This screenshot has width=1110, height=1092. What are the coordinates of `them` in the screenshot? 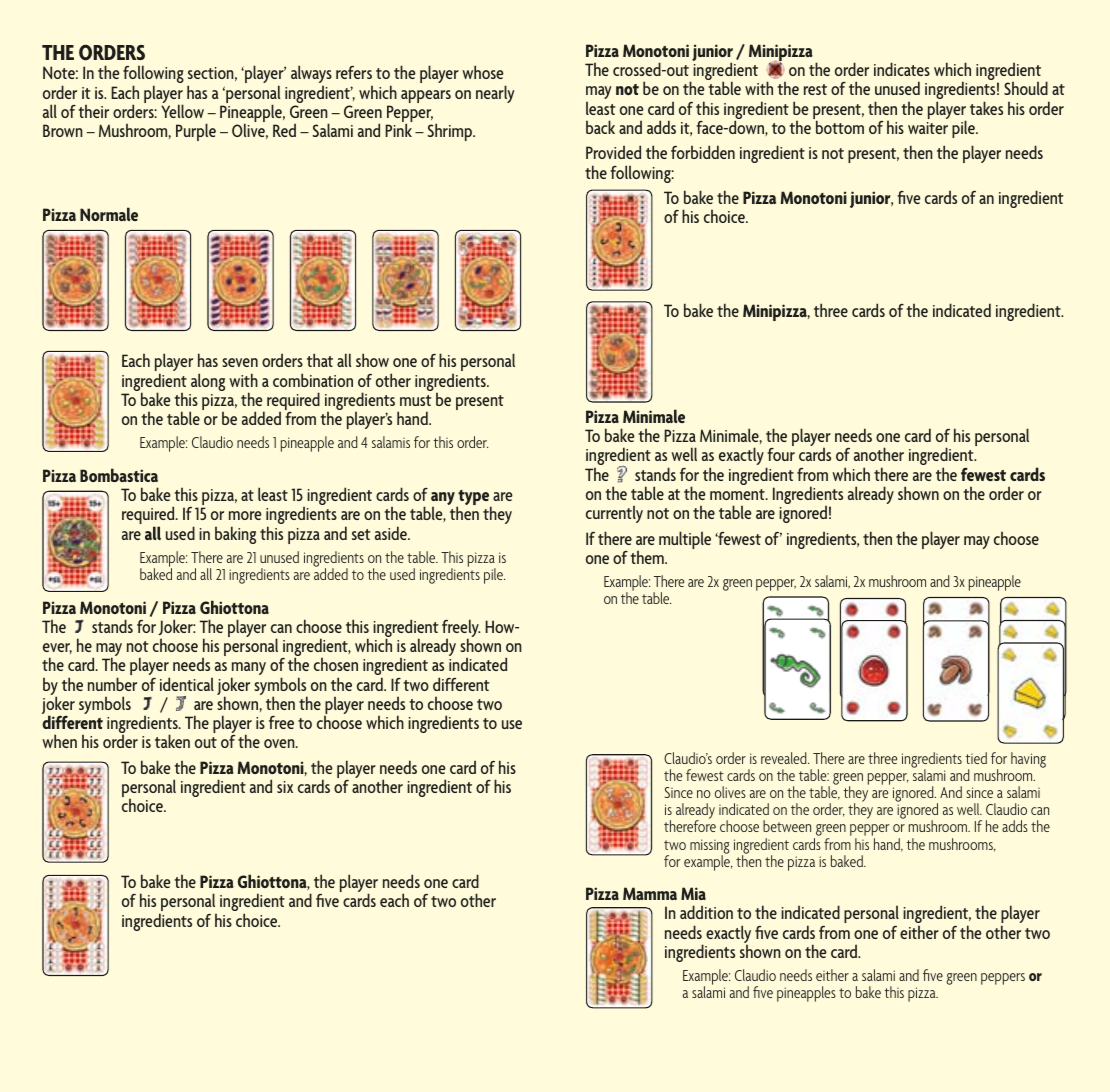 It's located at (648, 557).
